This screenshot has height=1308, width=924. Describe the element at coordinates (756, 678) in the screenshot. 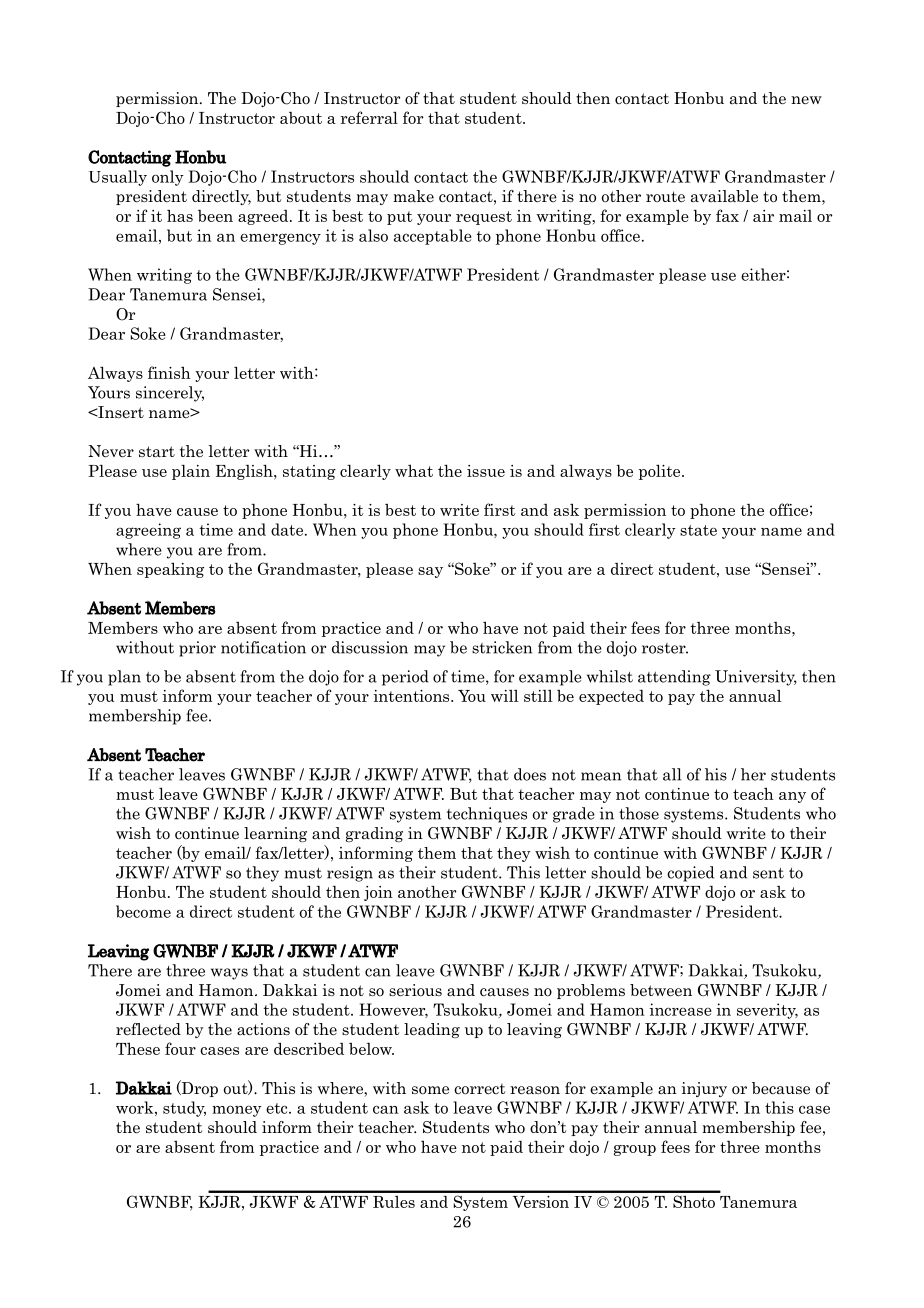

I see `University` at that location.
